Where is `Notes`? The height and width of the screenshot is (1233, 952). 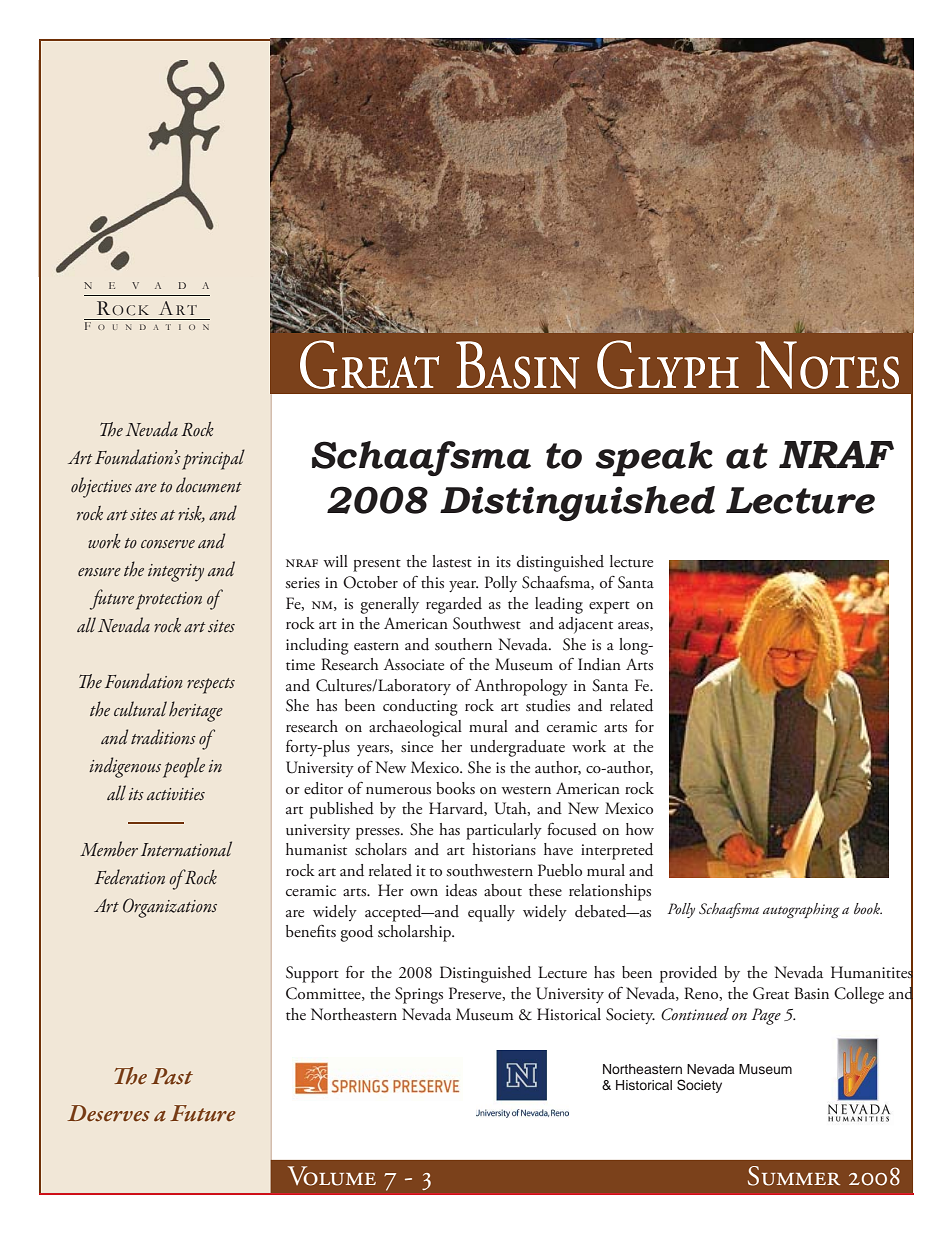 Notes is located at coordinates (827, 365).
